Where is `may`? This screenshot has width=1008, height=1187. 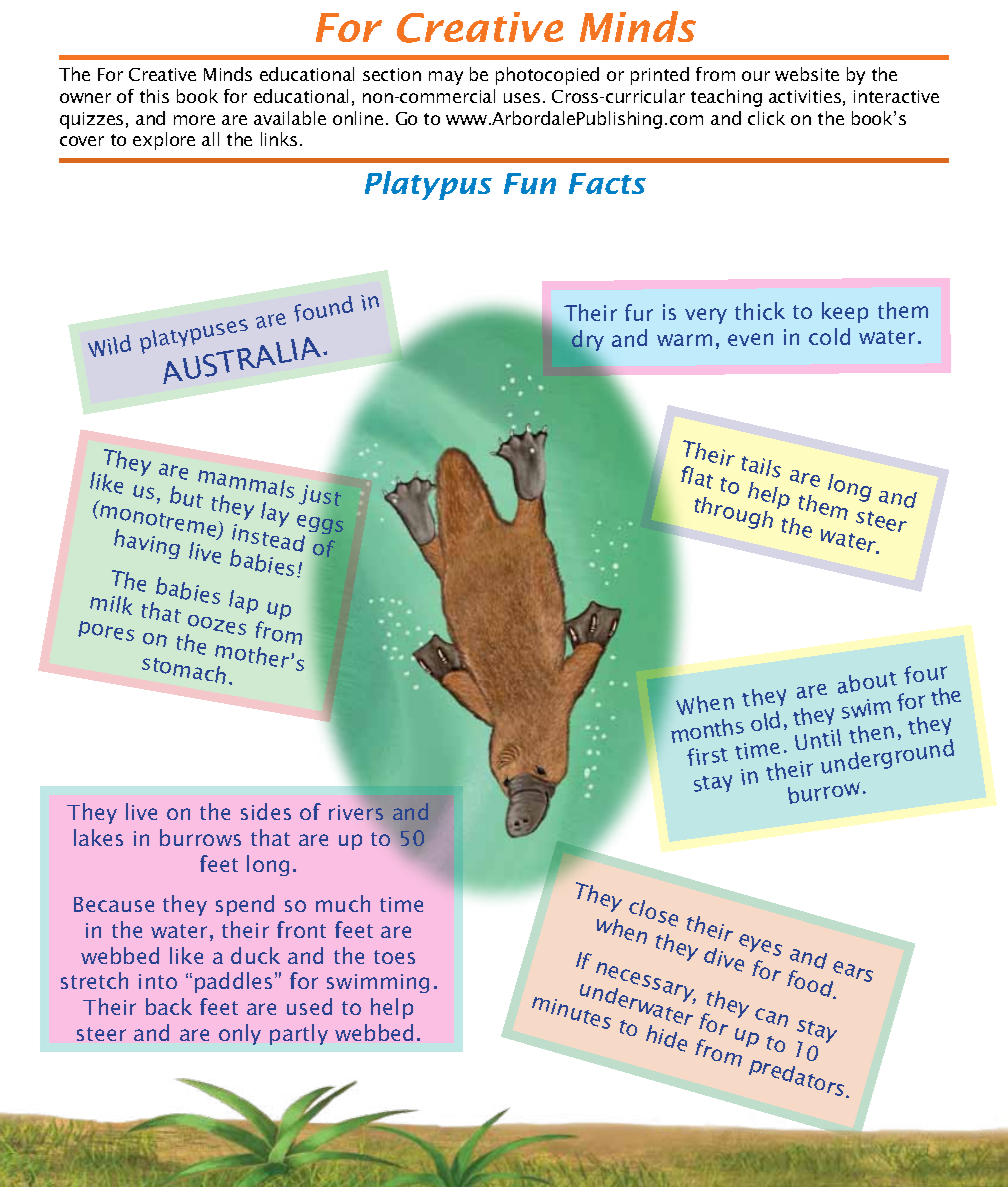 may is located at coordinates (446, 78).
